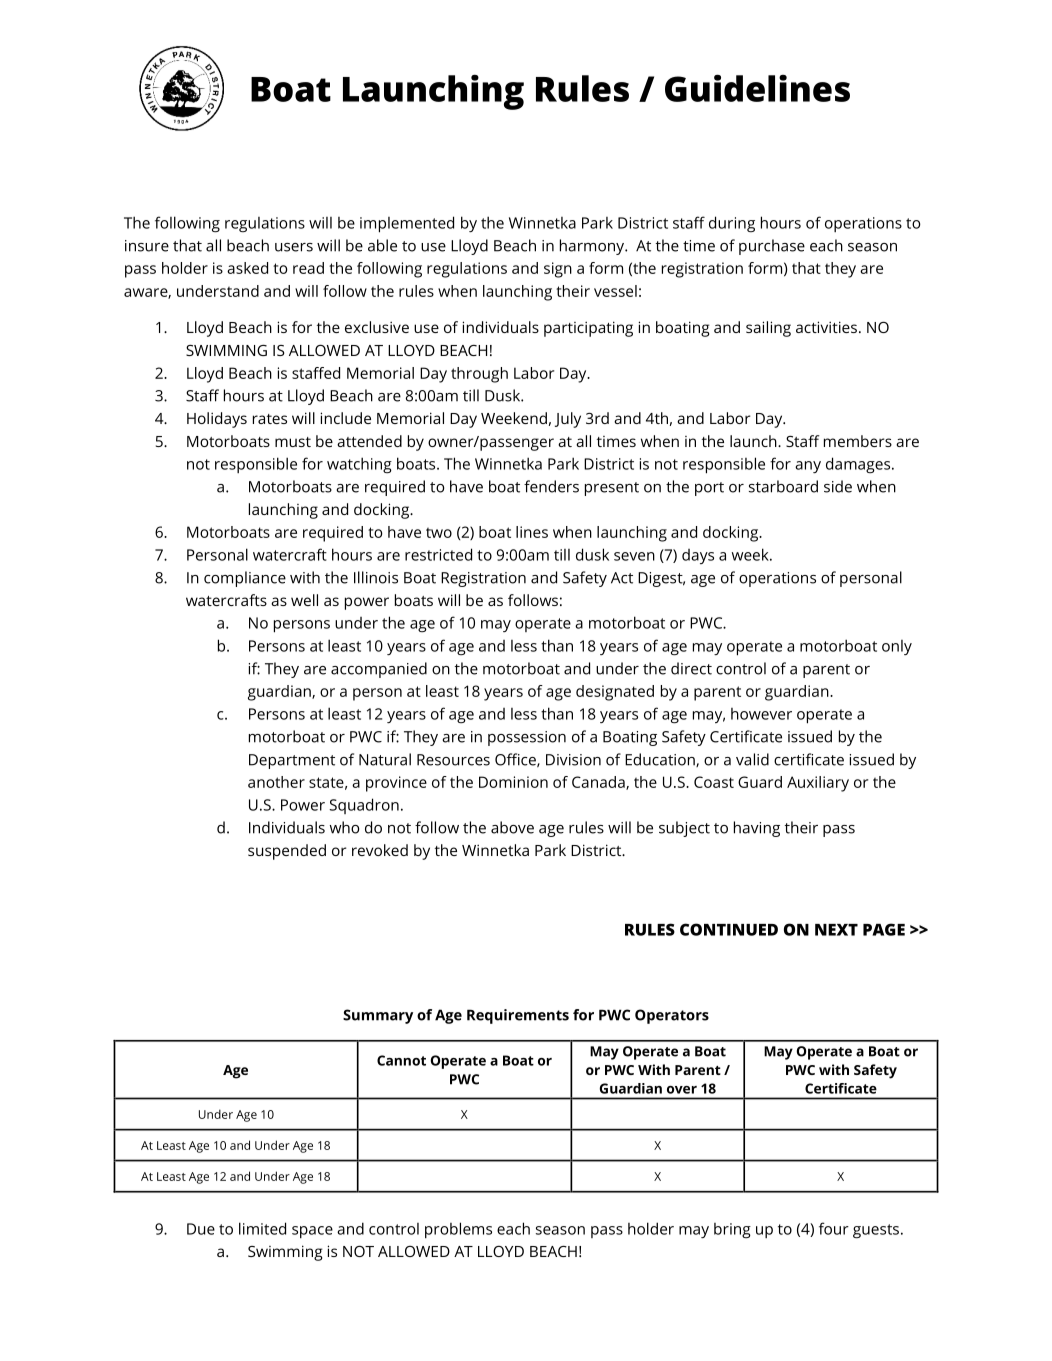  I want to click on four, so click(834, 1228).
